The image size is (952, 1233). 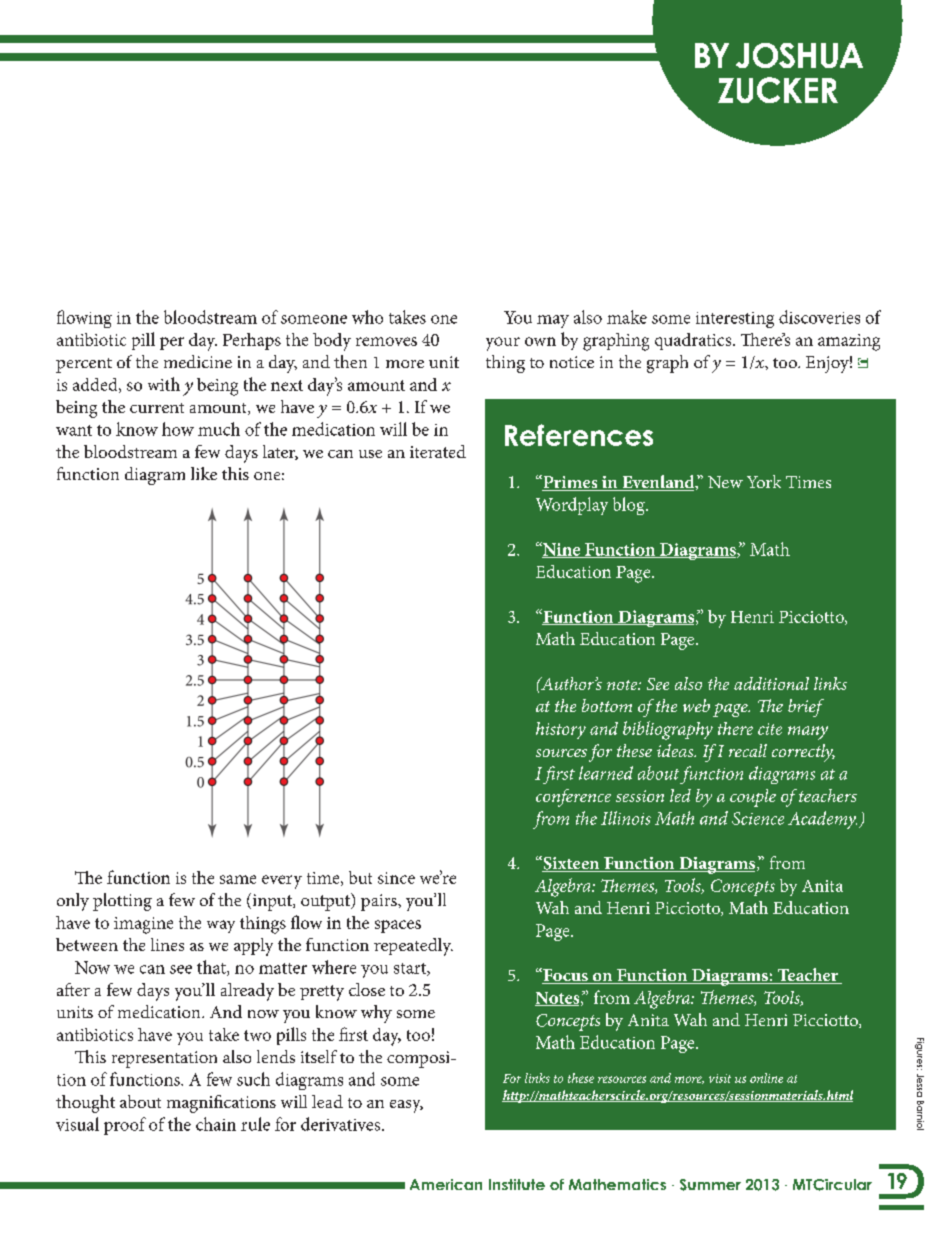 I want to click on same, so click(x=238, y=879).
